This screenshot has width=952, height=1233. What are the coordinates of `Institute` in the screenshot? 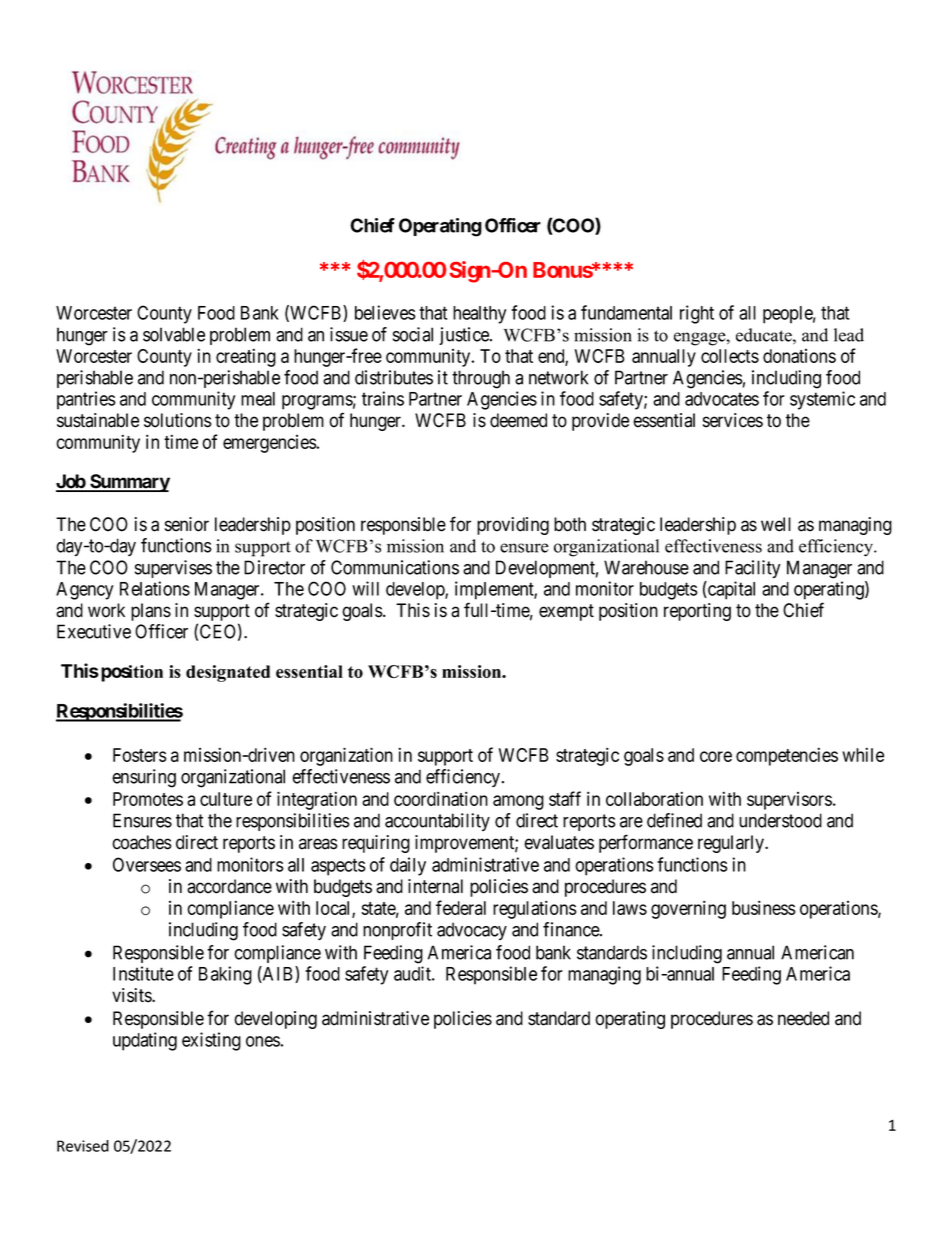 It's located at (143, 973).
